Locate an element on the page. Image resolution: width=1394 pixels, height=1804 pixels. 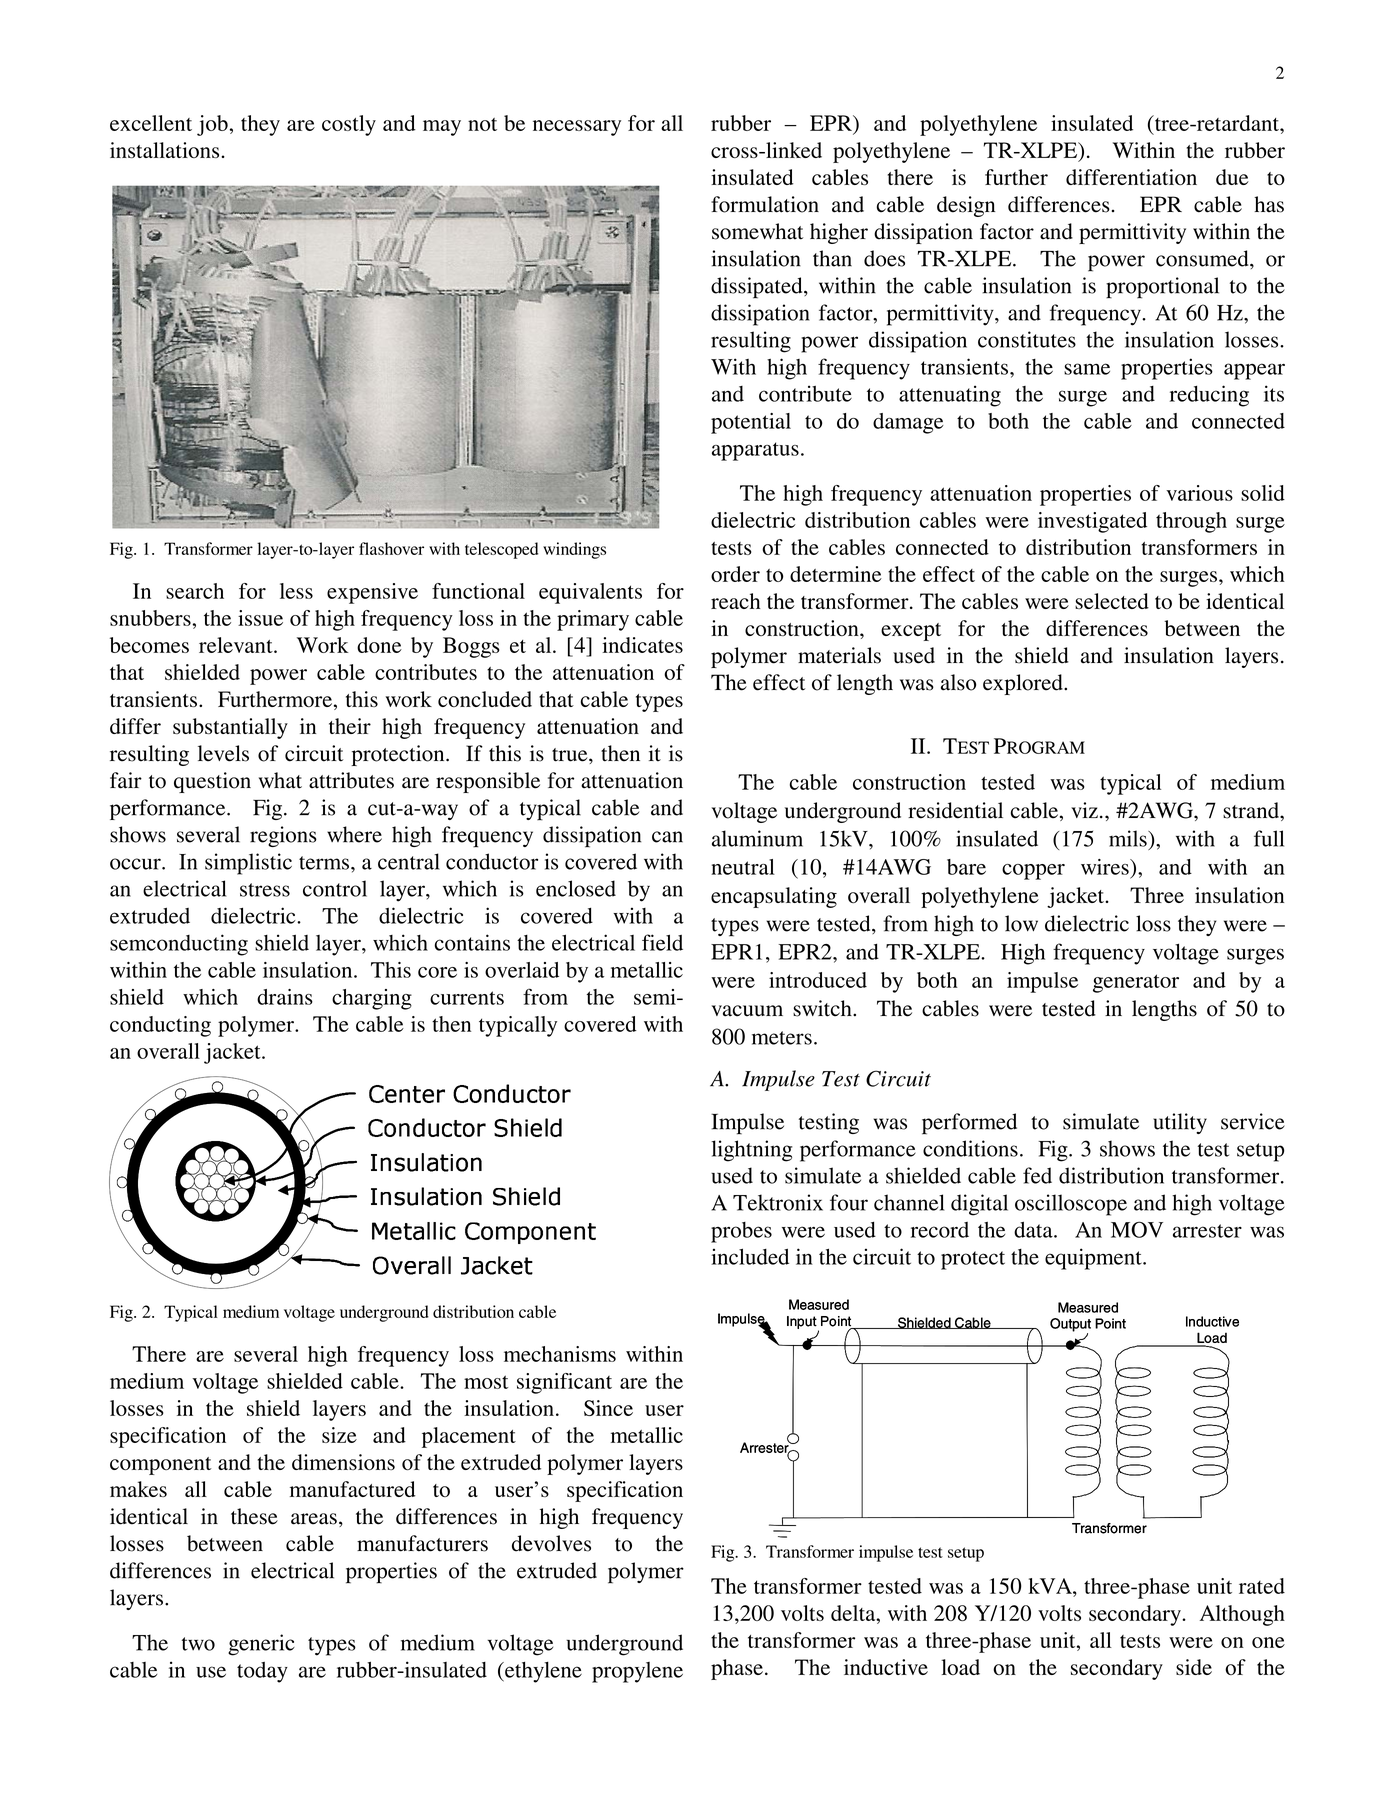
job is located at coordinates (212, 125).
